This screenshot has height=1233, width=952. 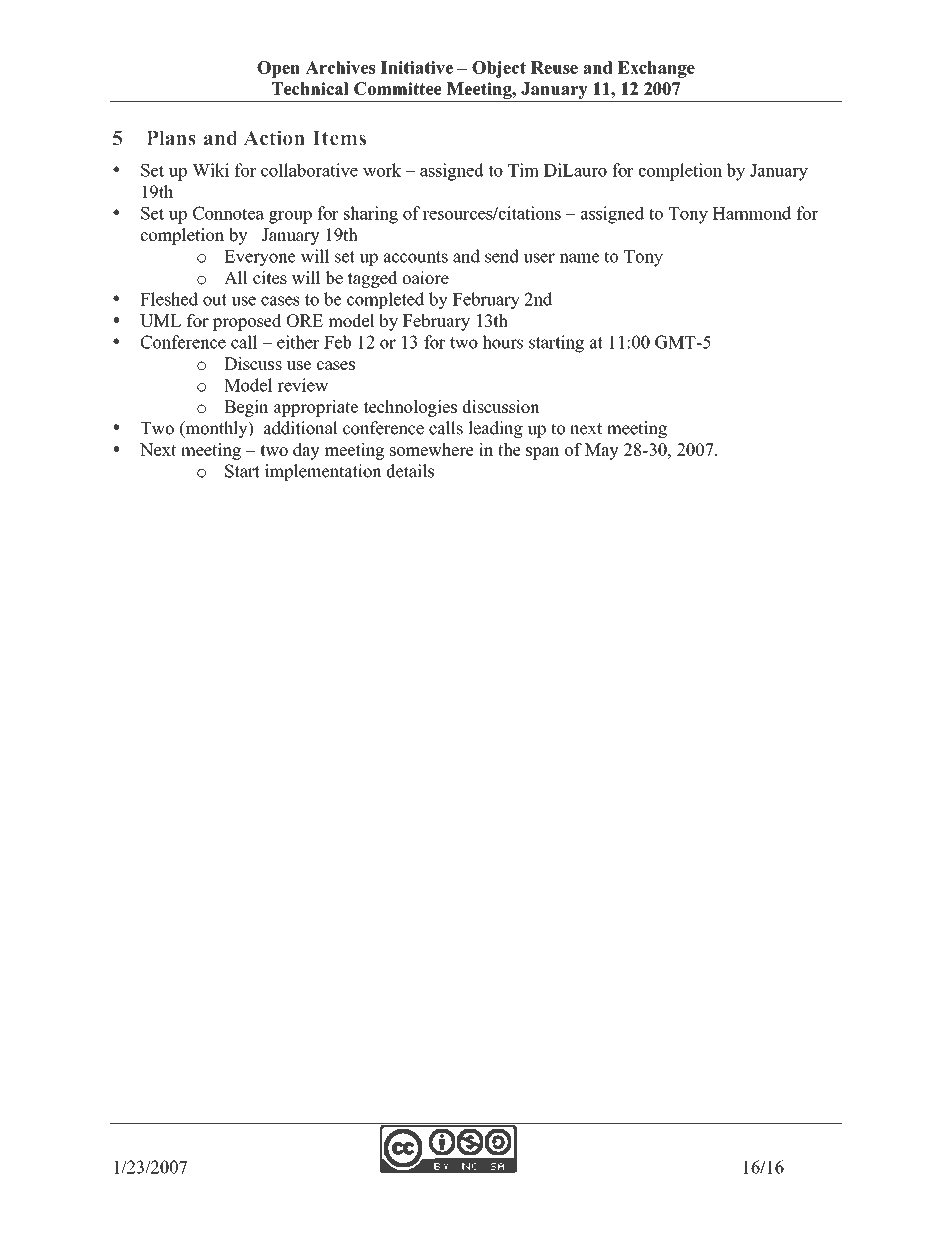 I want to click on somewhere, so click(x=432, y=449).
